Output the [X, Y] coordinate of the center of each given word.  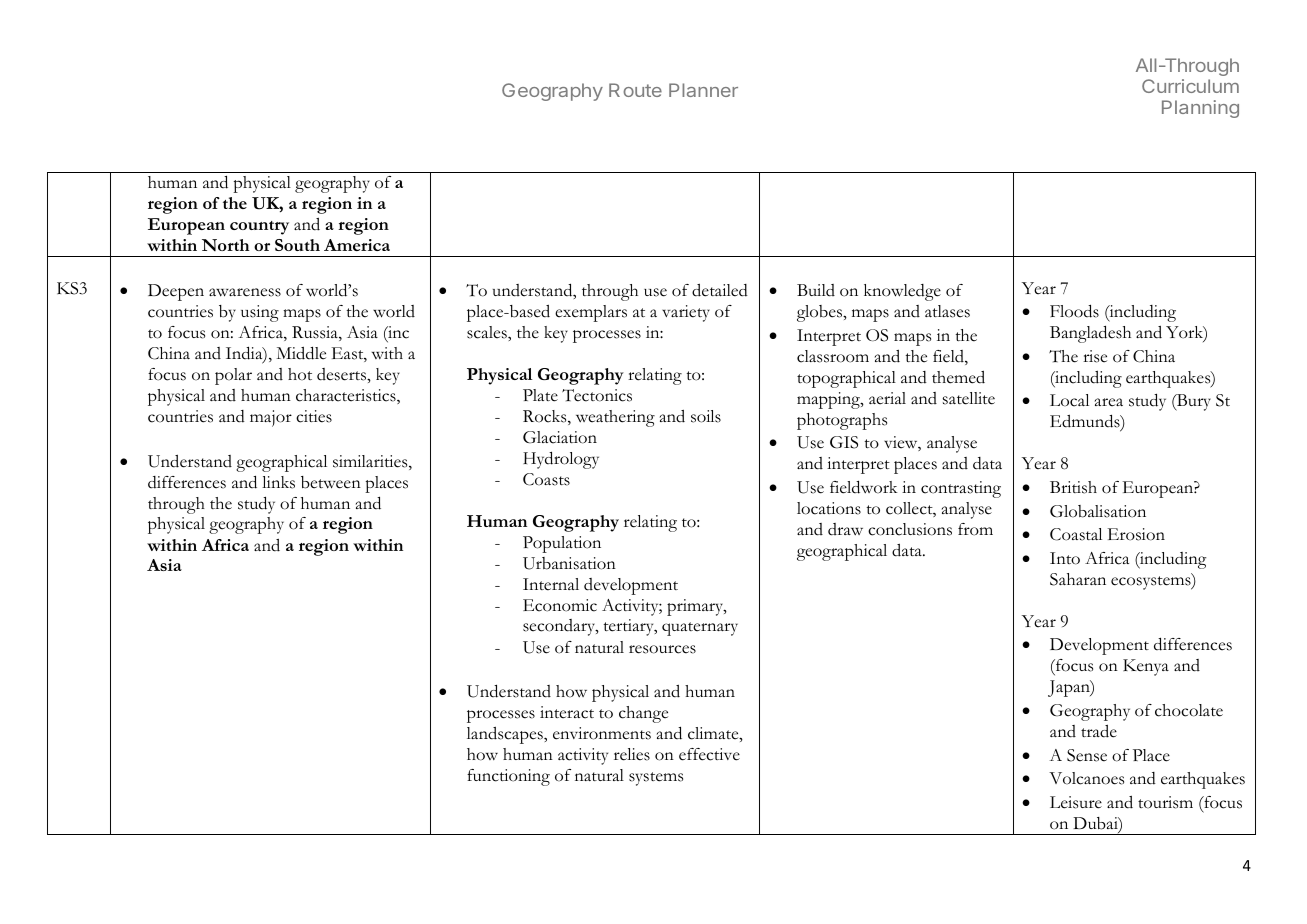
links [278, 482]
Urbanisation [569, 563]
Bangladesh [1090, 334]
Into [1065, 558]
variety [686, 313]
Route [635, 90]
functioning [508, 777]
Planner [703, 90]
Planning [1200, 109]
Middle [301, 353]
